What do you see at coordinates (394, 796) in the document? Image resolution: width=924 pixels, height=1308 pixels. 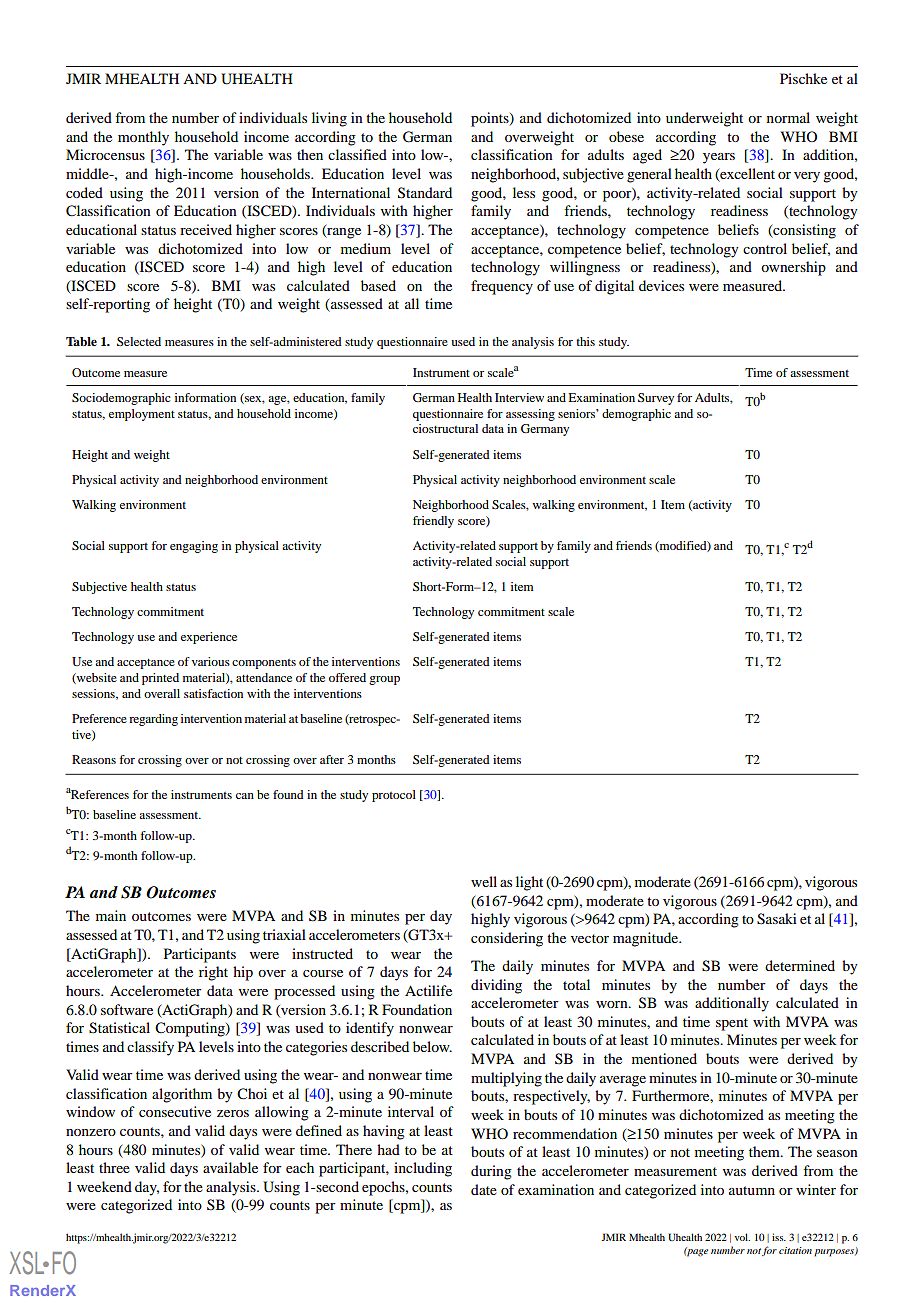 I see `protocol` at bounding box center [394, 796].
